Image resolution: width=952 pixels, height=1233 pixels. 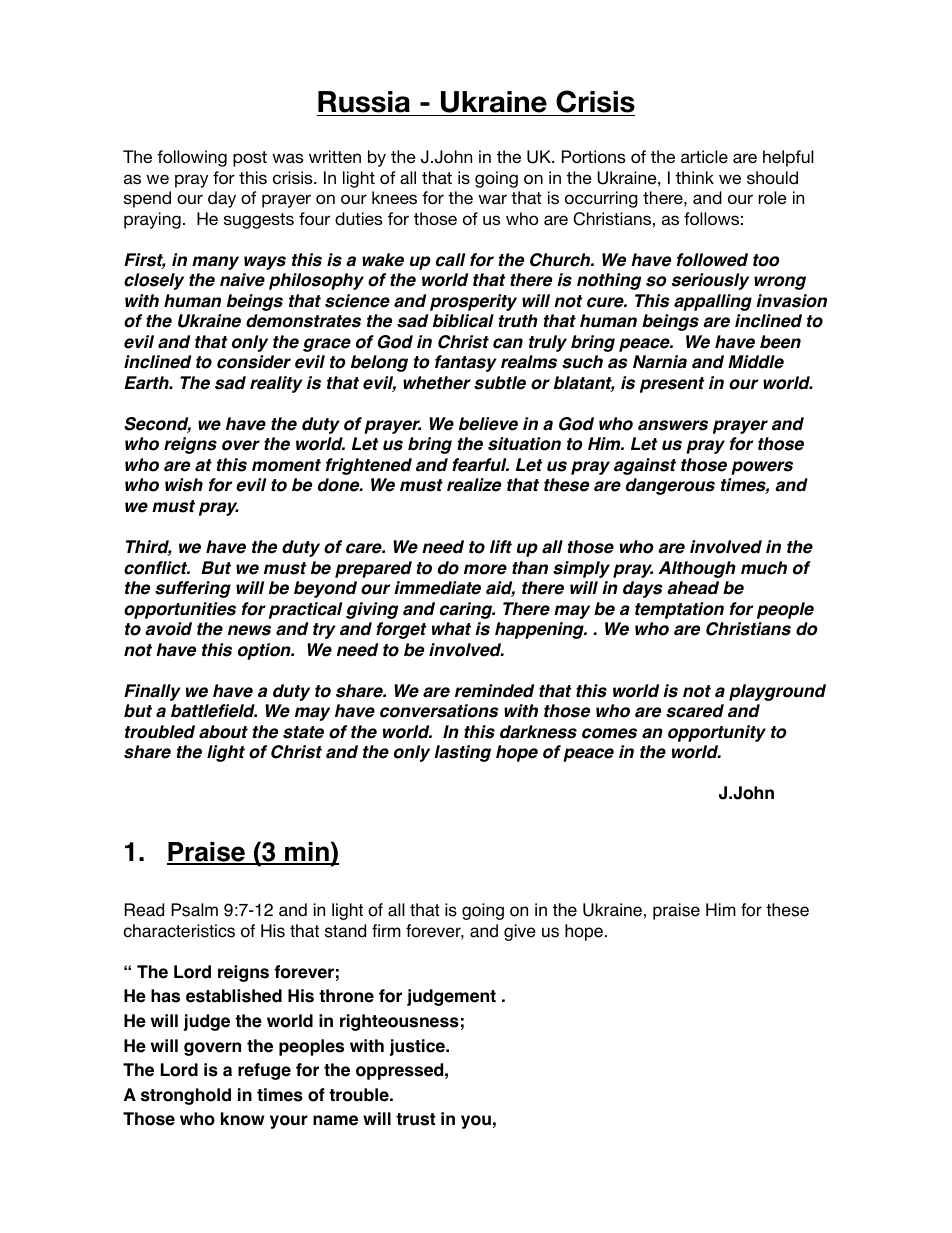 What do you see at coordinates (704, 156) in the screenshot?
I see `article` at bounding box center [704, 156].
